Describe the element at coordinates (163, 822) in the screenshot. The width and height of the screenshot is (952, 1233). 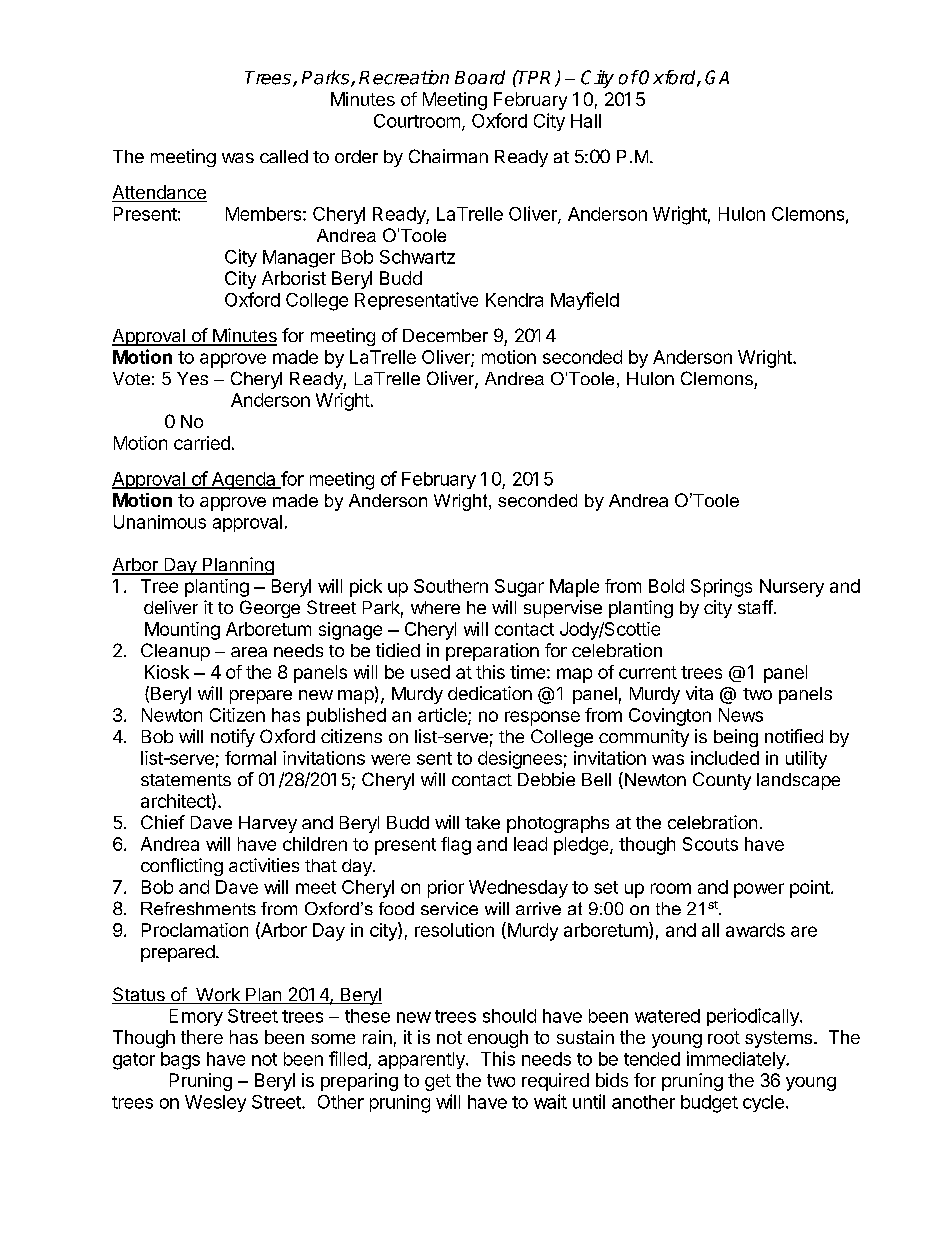
I see `Chief` at that location.
